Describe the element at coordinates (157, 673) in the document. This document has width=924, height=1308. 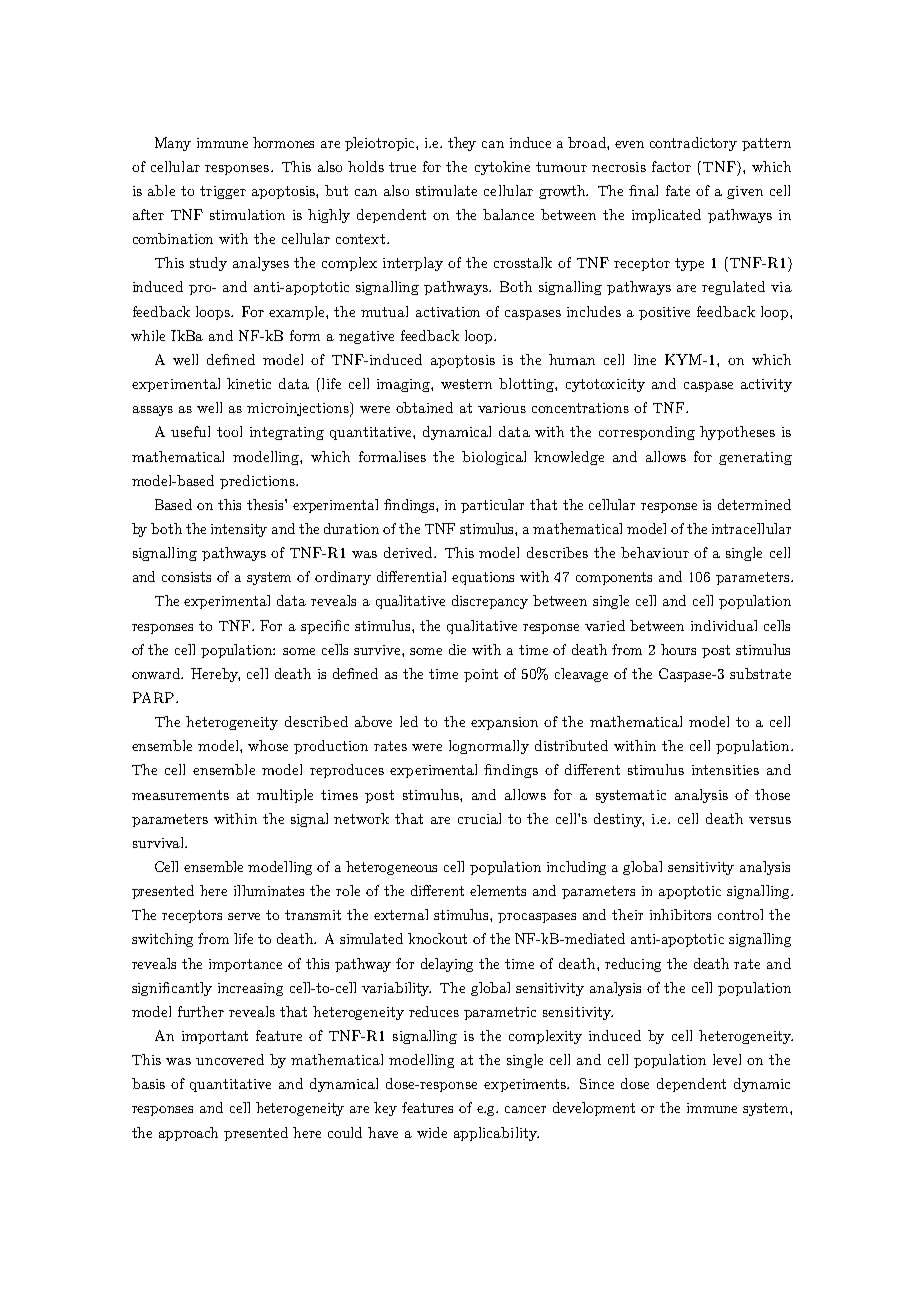
I see `onward` at that location.
